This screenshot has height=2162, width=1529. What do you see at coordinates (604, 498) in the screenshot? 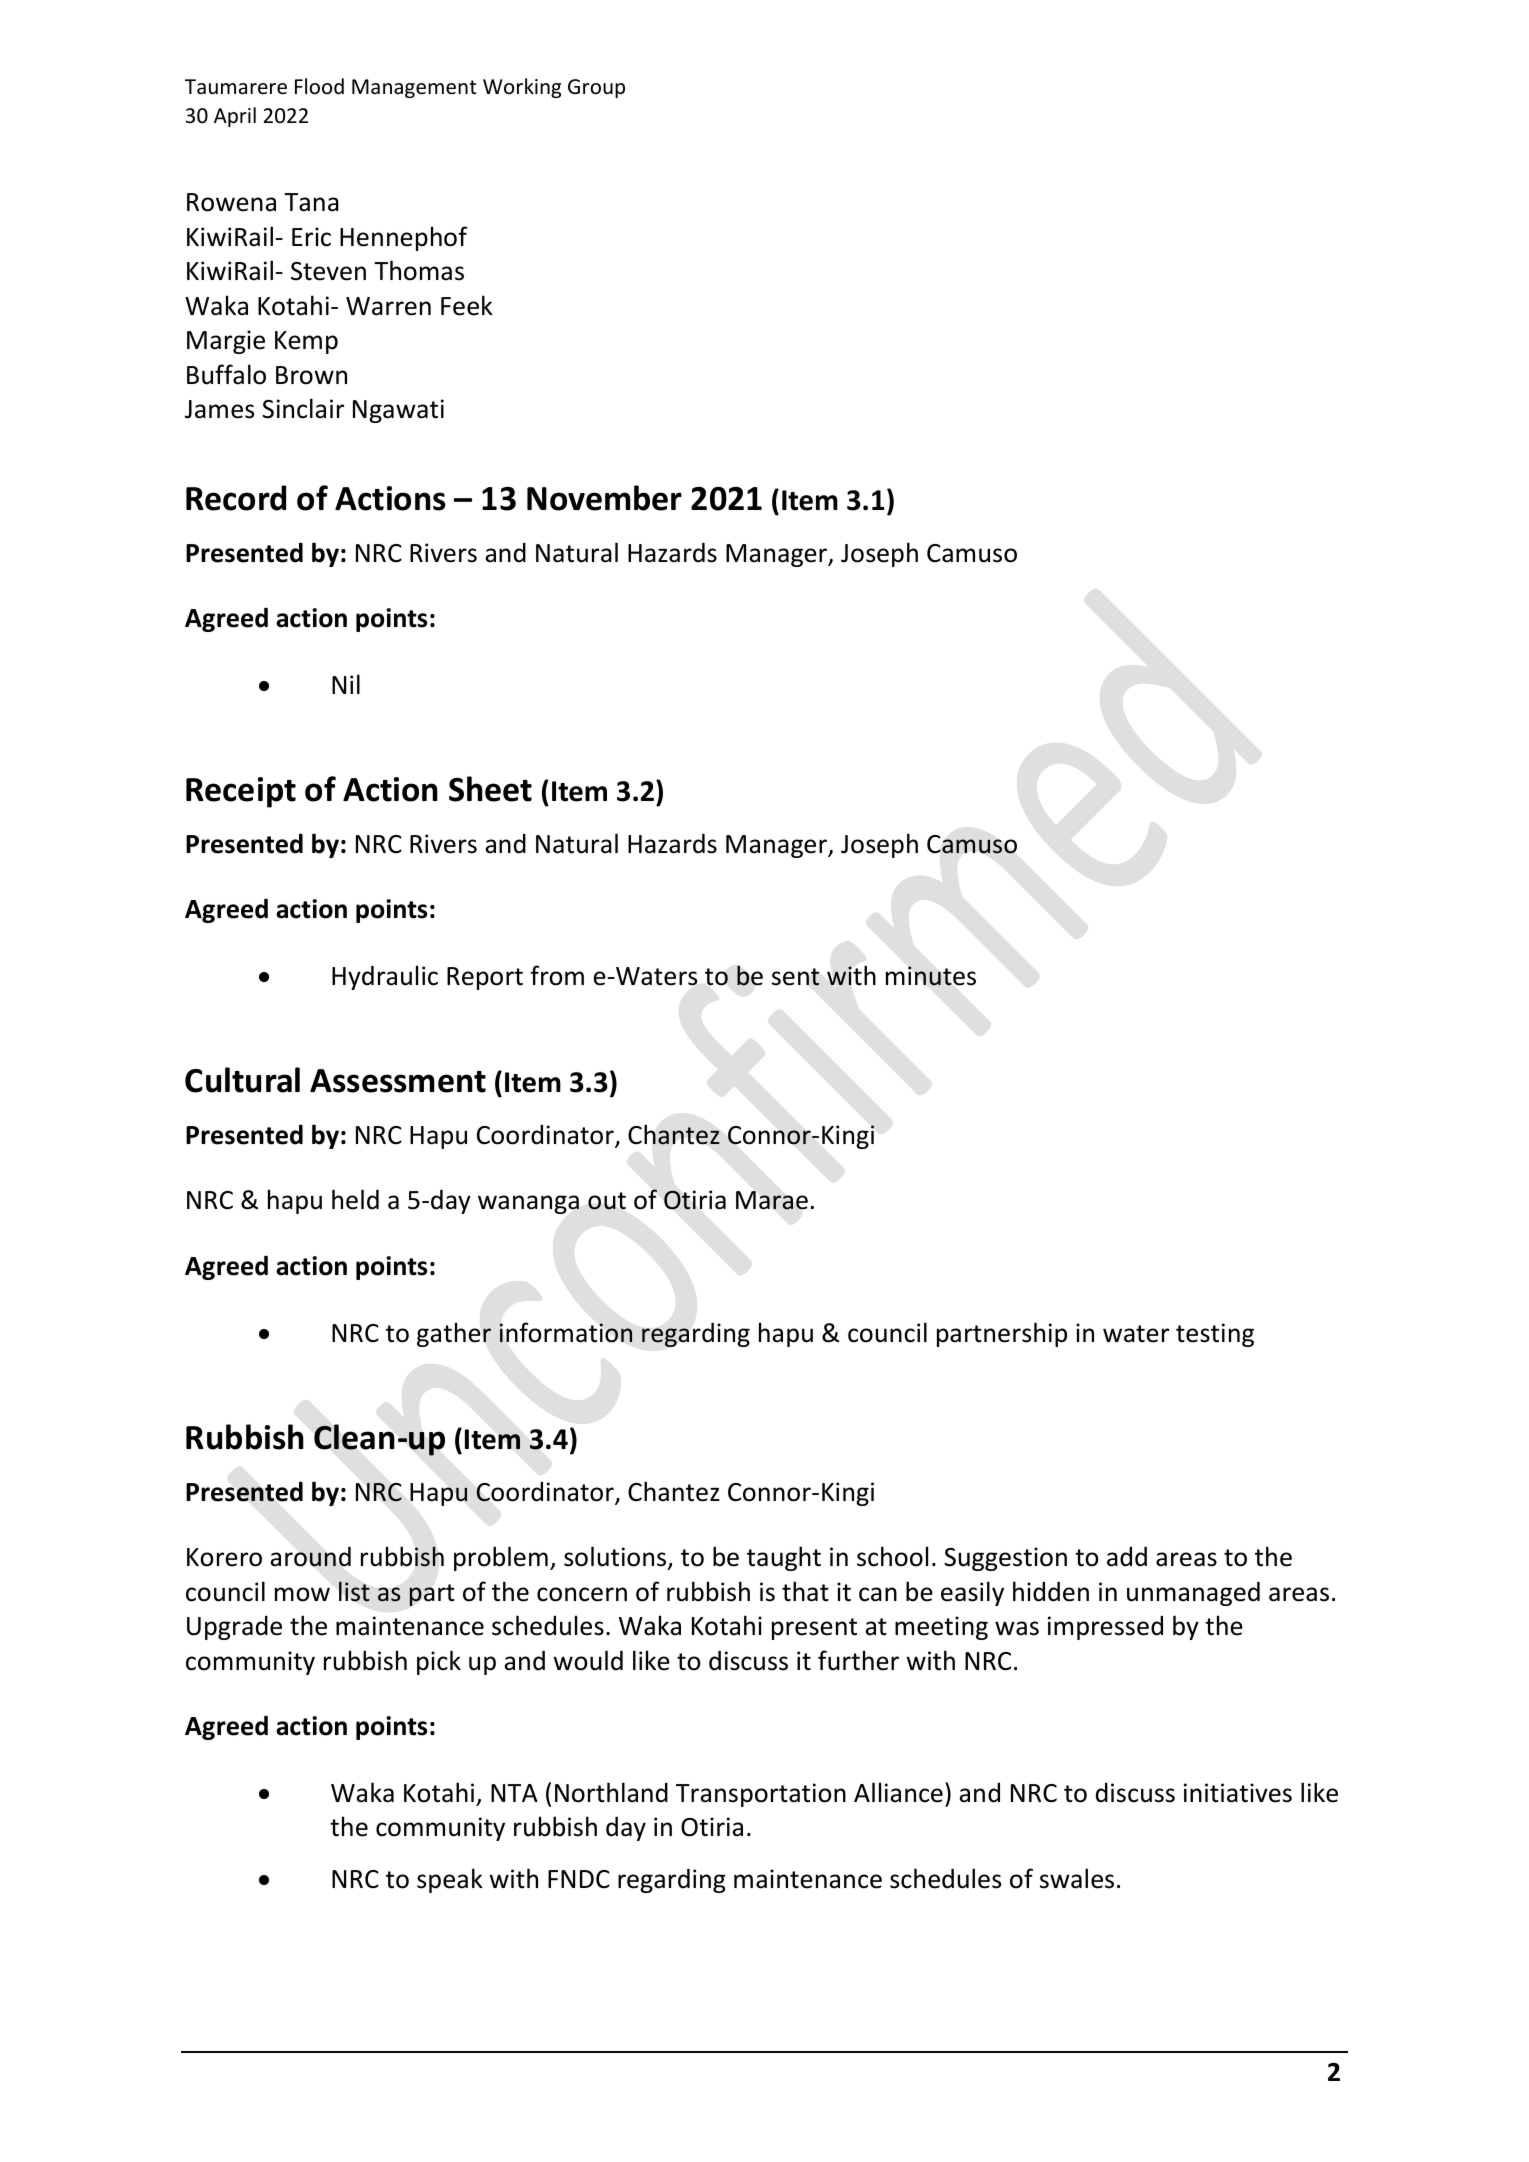
I see `November` at bounding box center [604, 498].
